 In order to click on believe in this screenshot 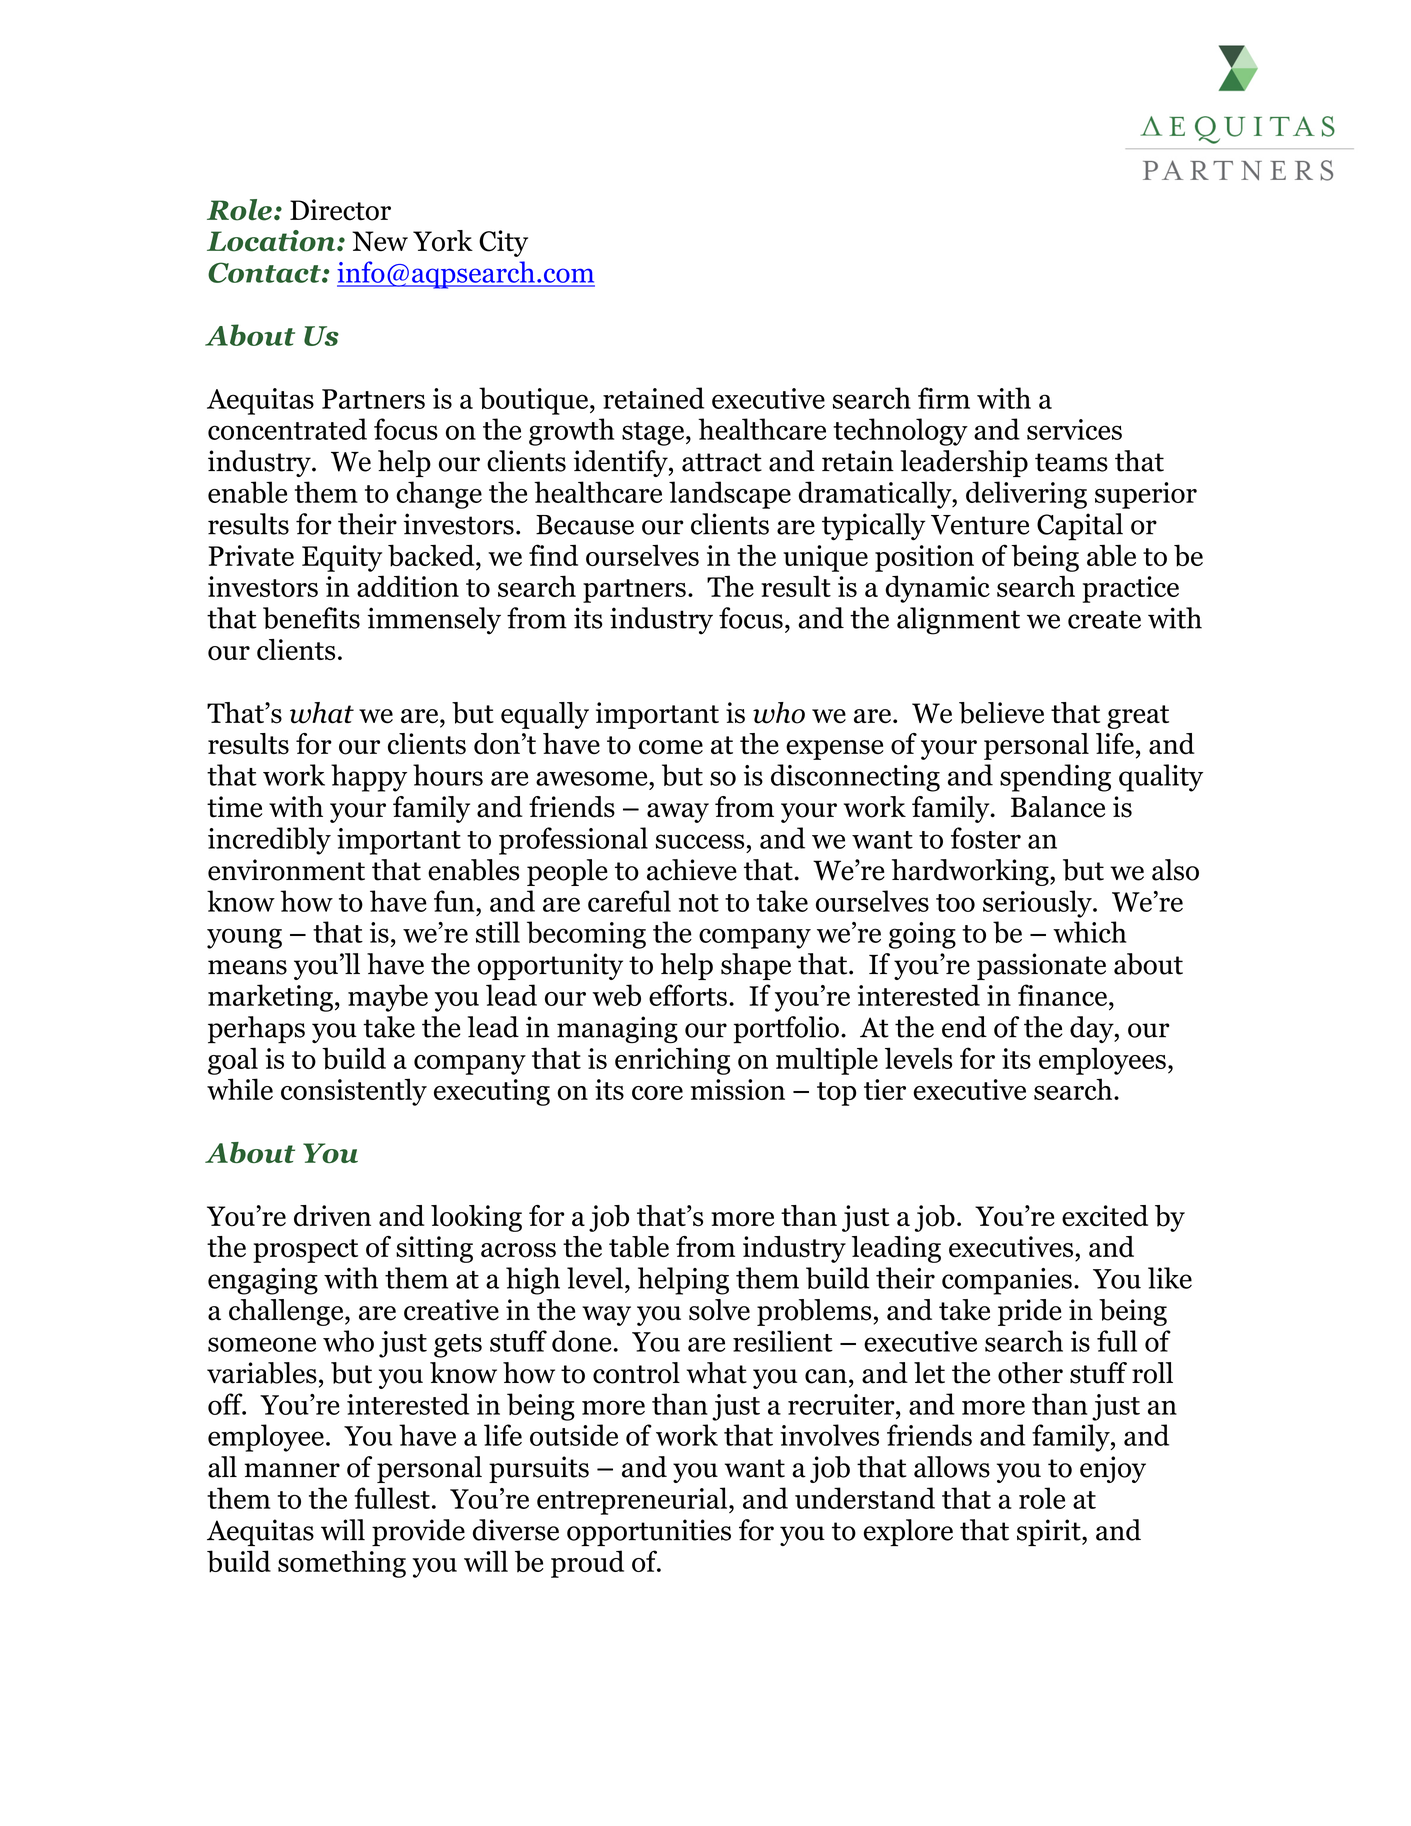, I will do `click(1001, 713)`.
